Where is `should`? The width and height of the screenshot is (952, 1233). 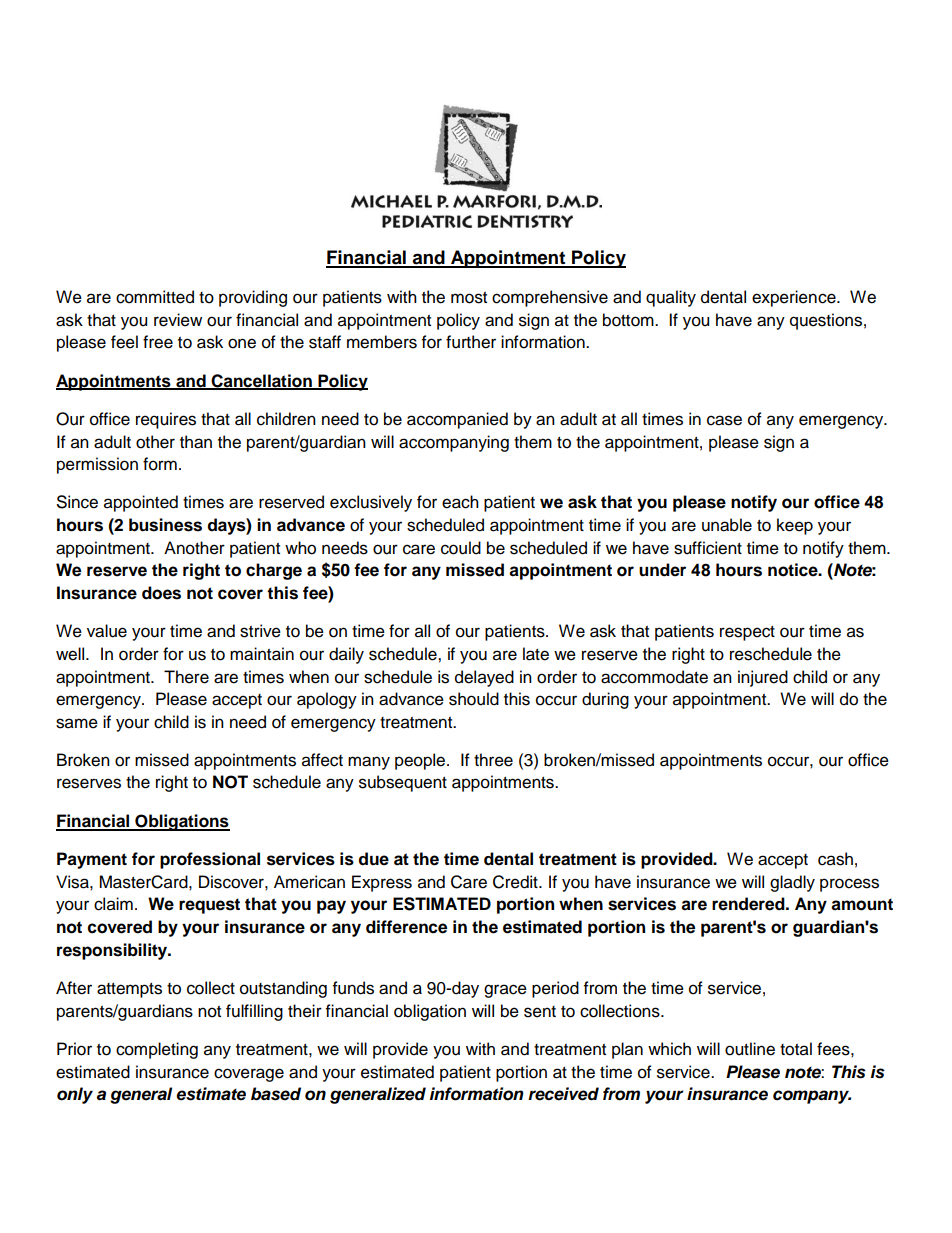 should is located at coordinates (474, 699).
